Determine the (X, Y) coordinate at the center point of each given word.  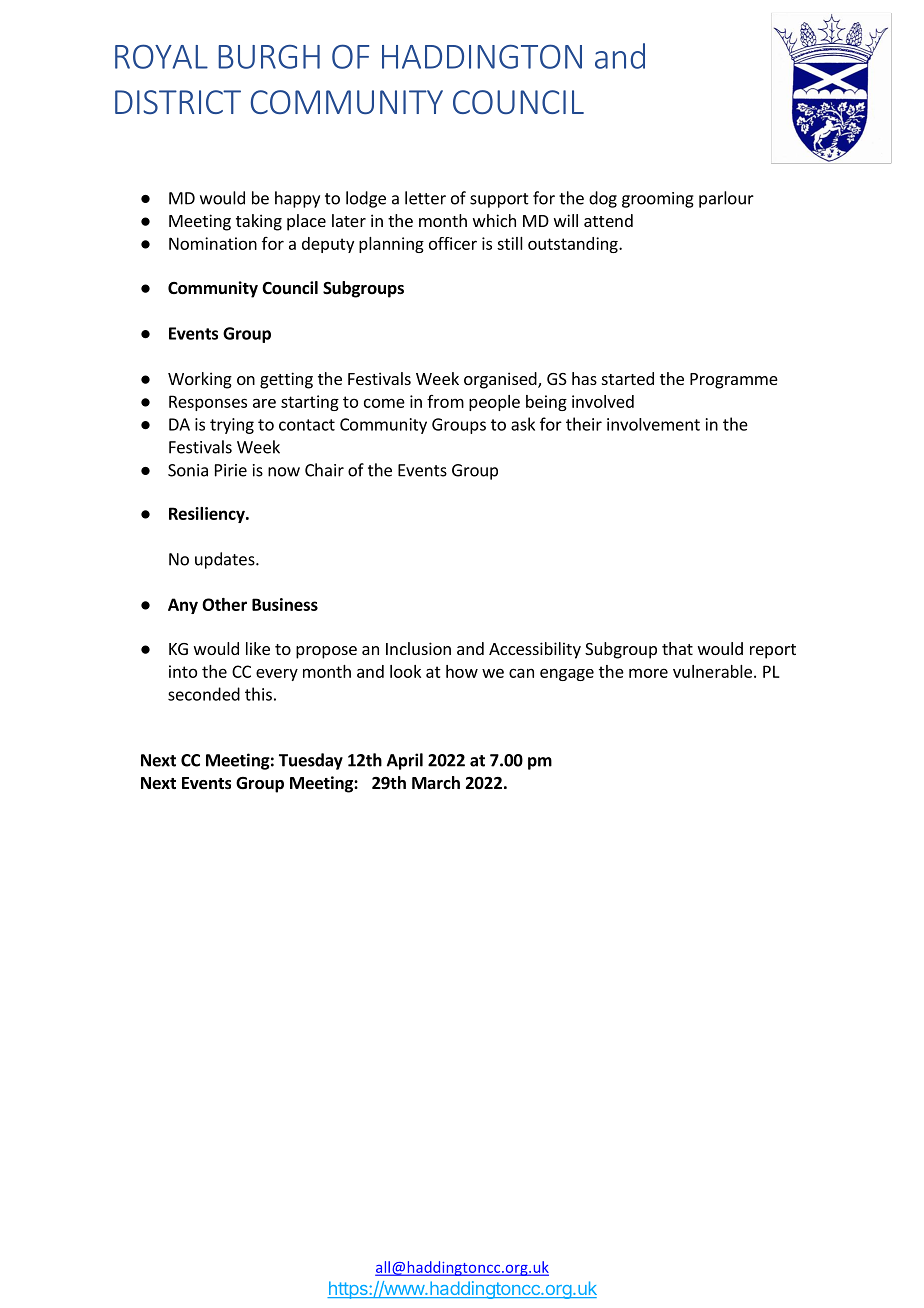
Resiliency (208, 515)
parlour (726, 199)
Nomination (213, 243)
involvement (653, 424)
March (436, 782)
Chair (324, 470)
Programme (734, 381)
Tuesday (311, 761)
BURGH (269, 57)
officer (453, 243)
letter (425, 198)
